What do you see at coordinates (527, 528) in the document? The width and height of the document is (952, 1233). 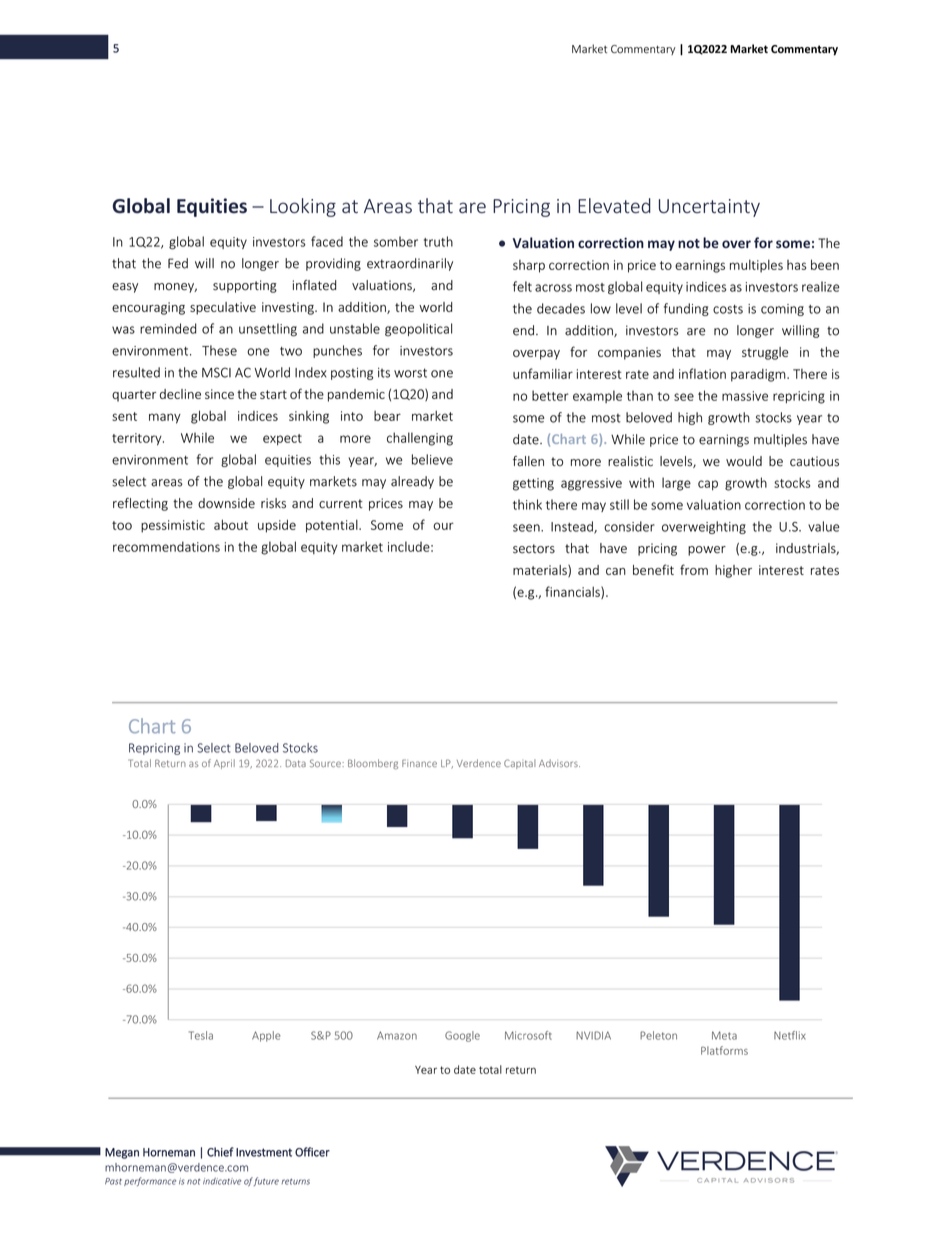 I see `seen` at bounding box center [527, 528].
